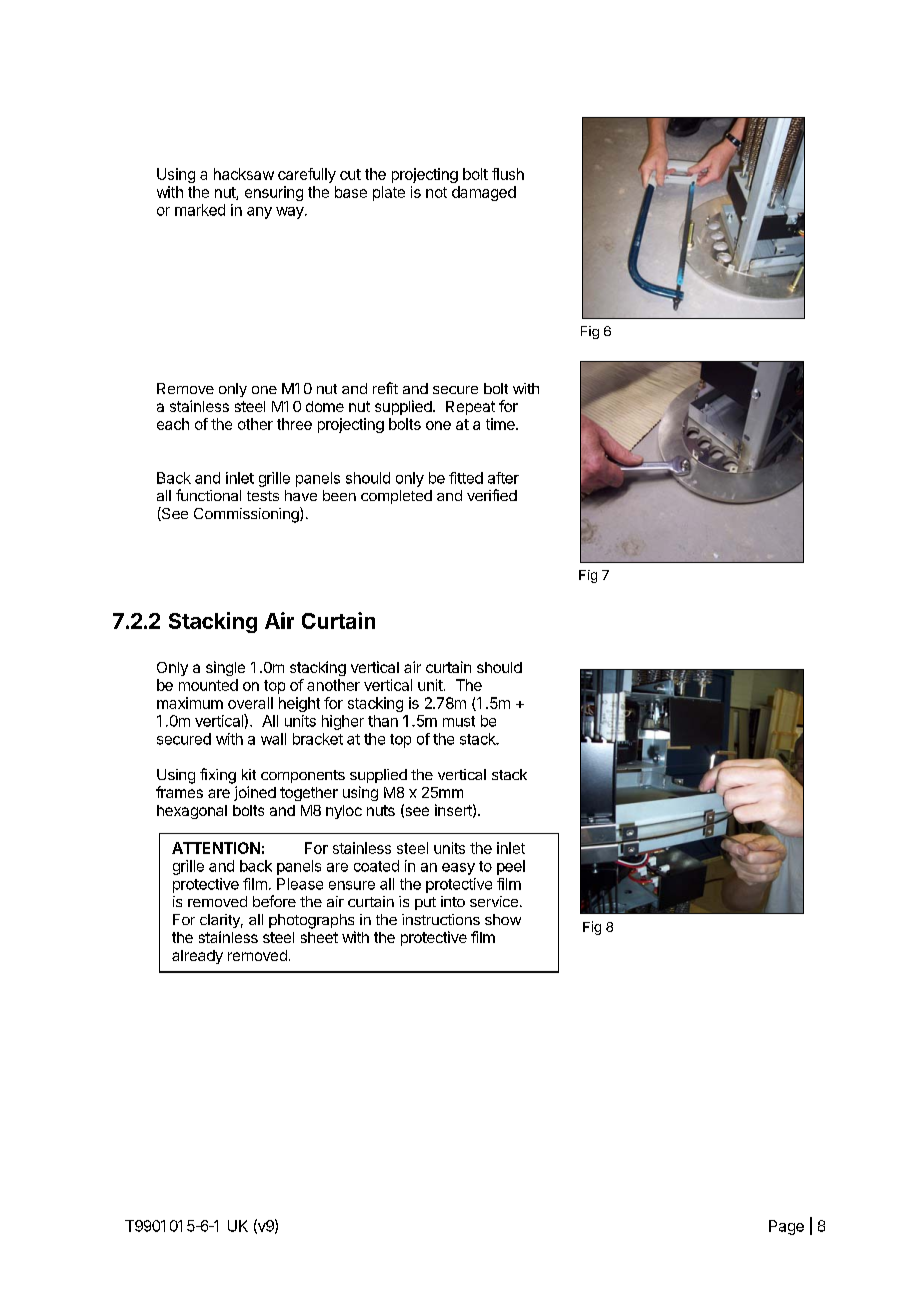 This page has height=1308, width=924. I want to click on Page, so click(786, 1227).
